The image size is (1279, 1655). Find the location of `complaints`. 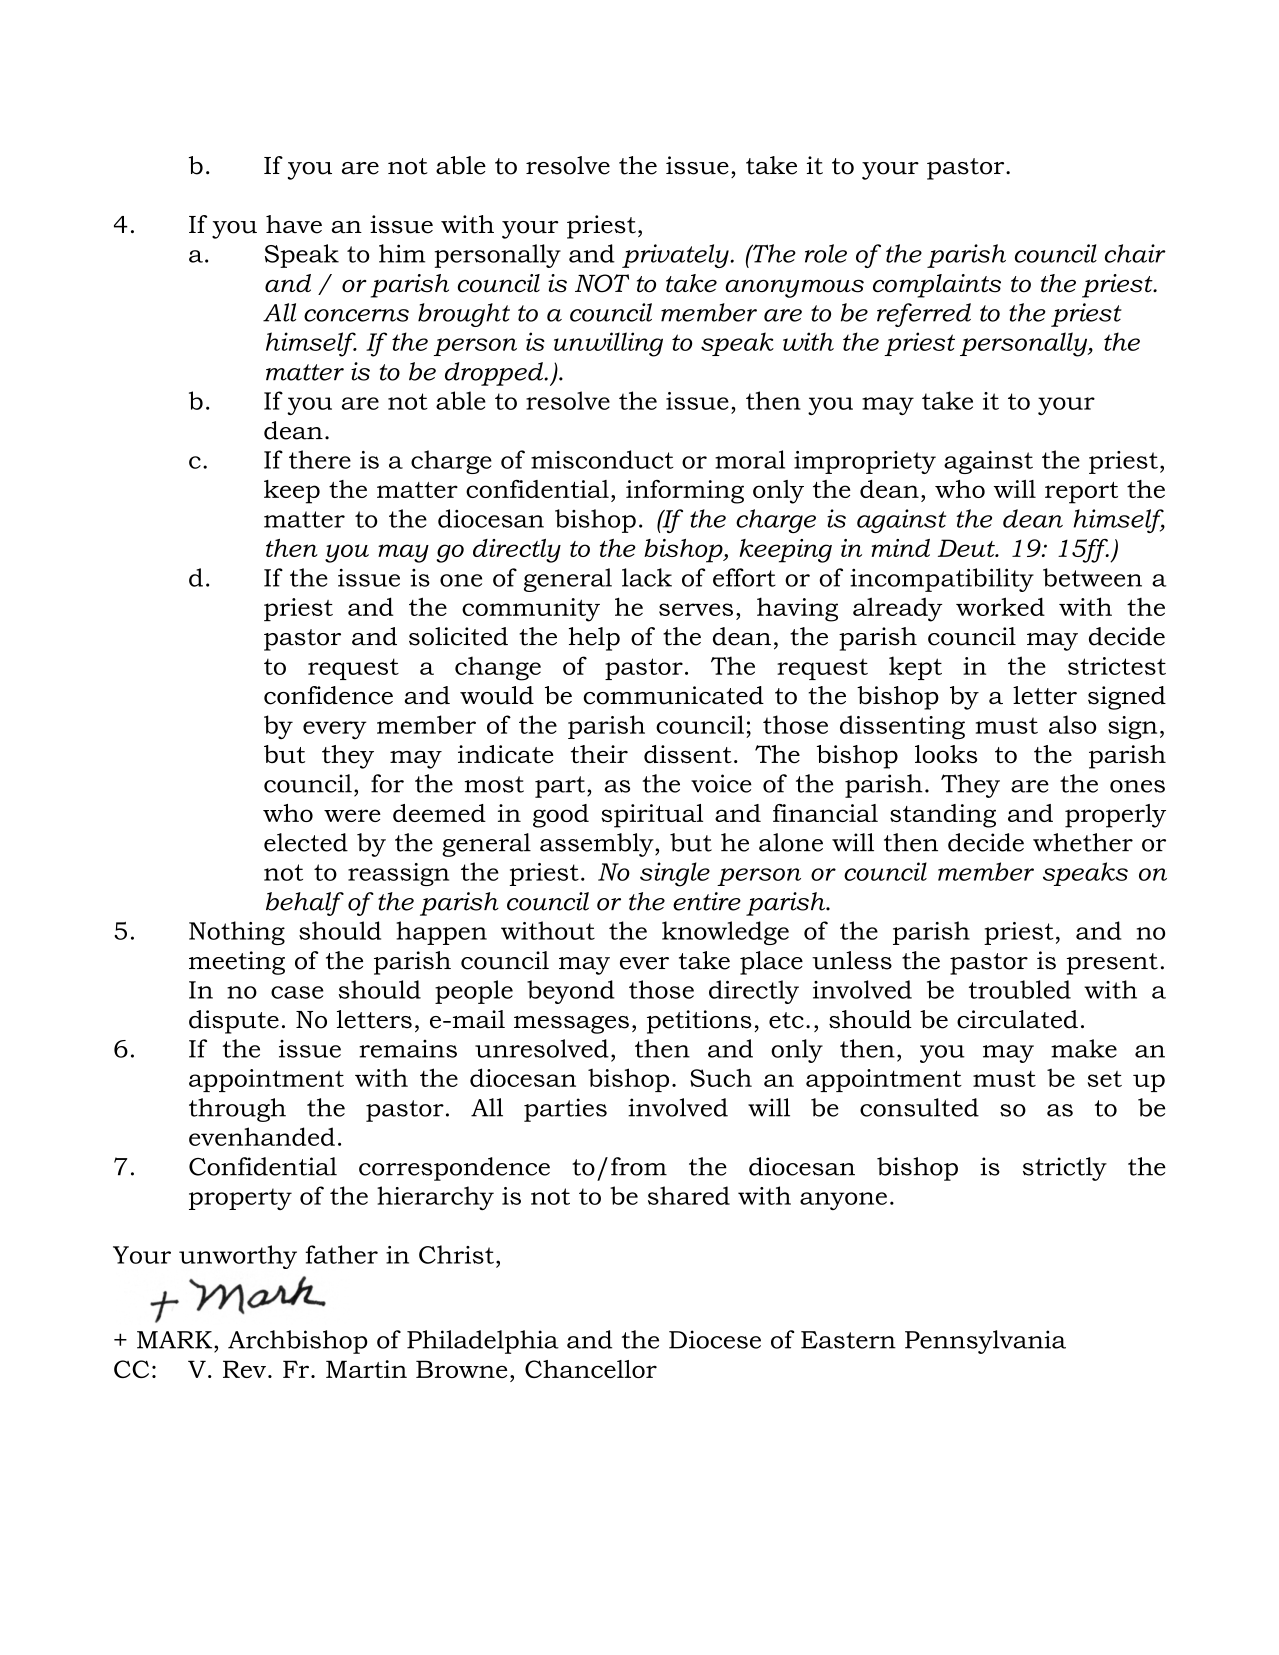

complaints is located at coordinates (937, 286).
